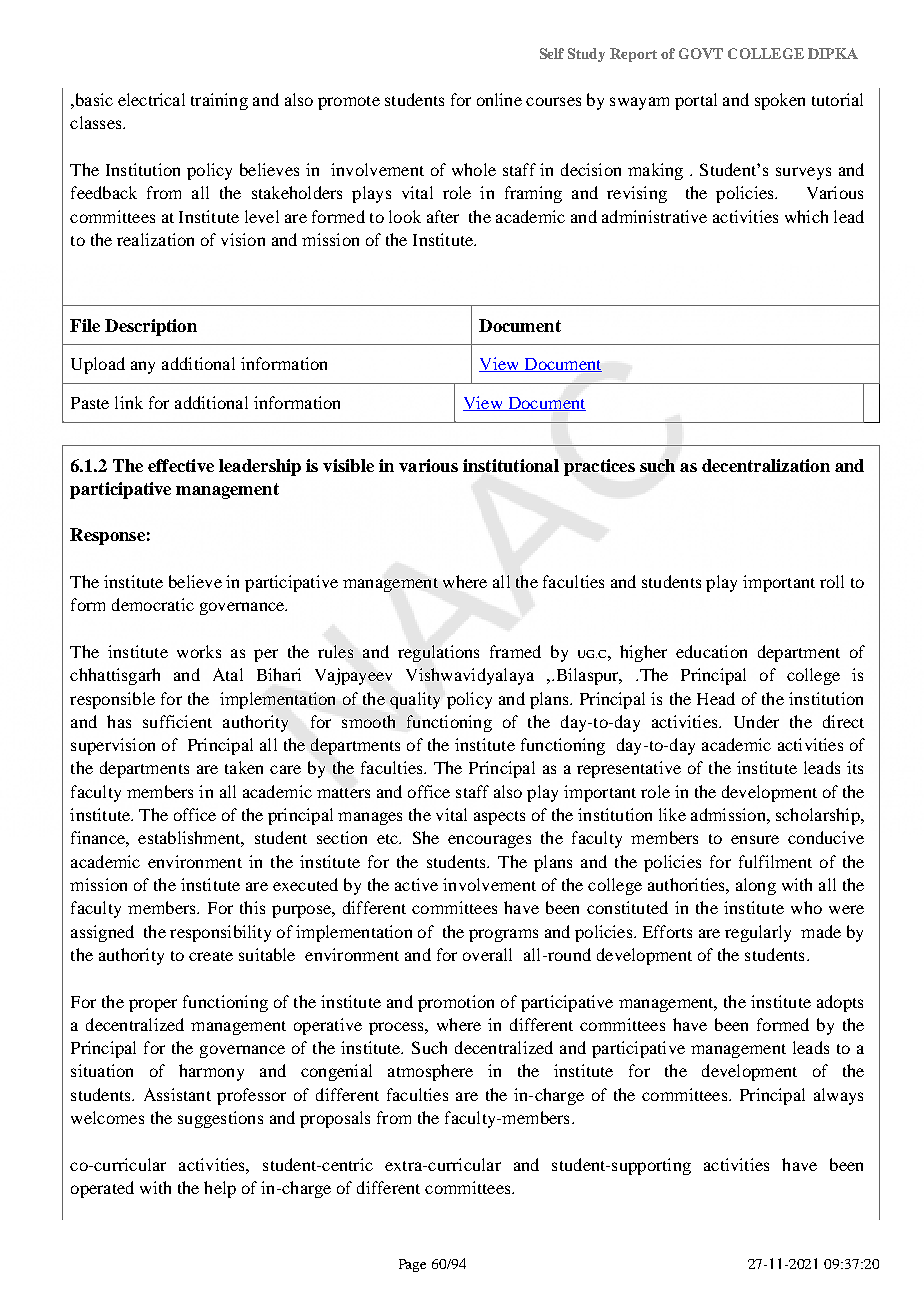 This screenshot has width=924, height=1308. What do you see at coordinates (211, 956) in the screenshot?
I see `create` at bounding box center [211, 956].
